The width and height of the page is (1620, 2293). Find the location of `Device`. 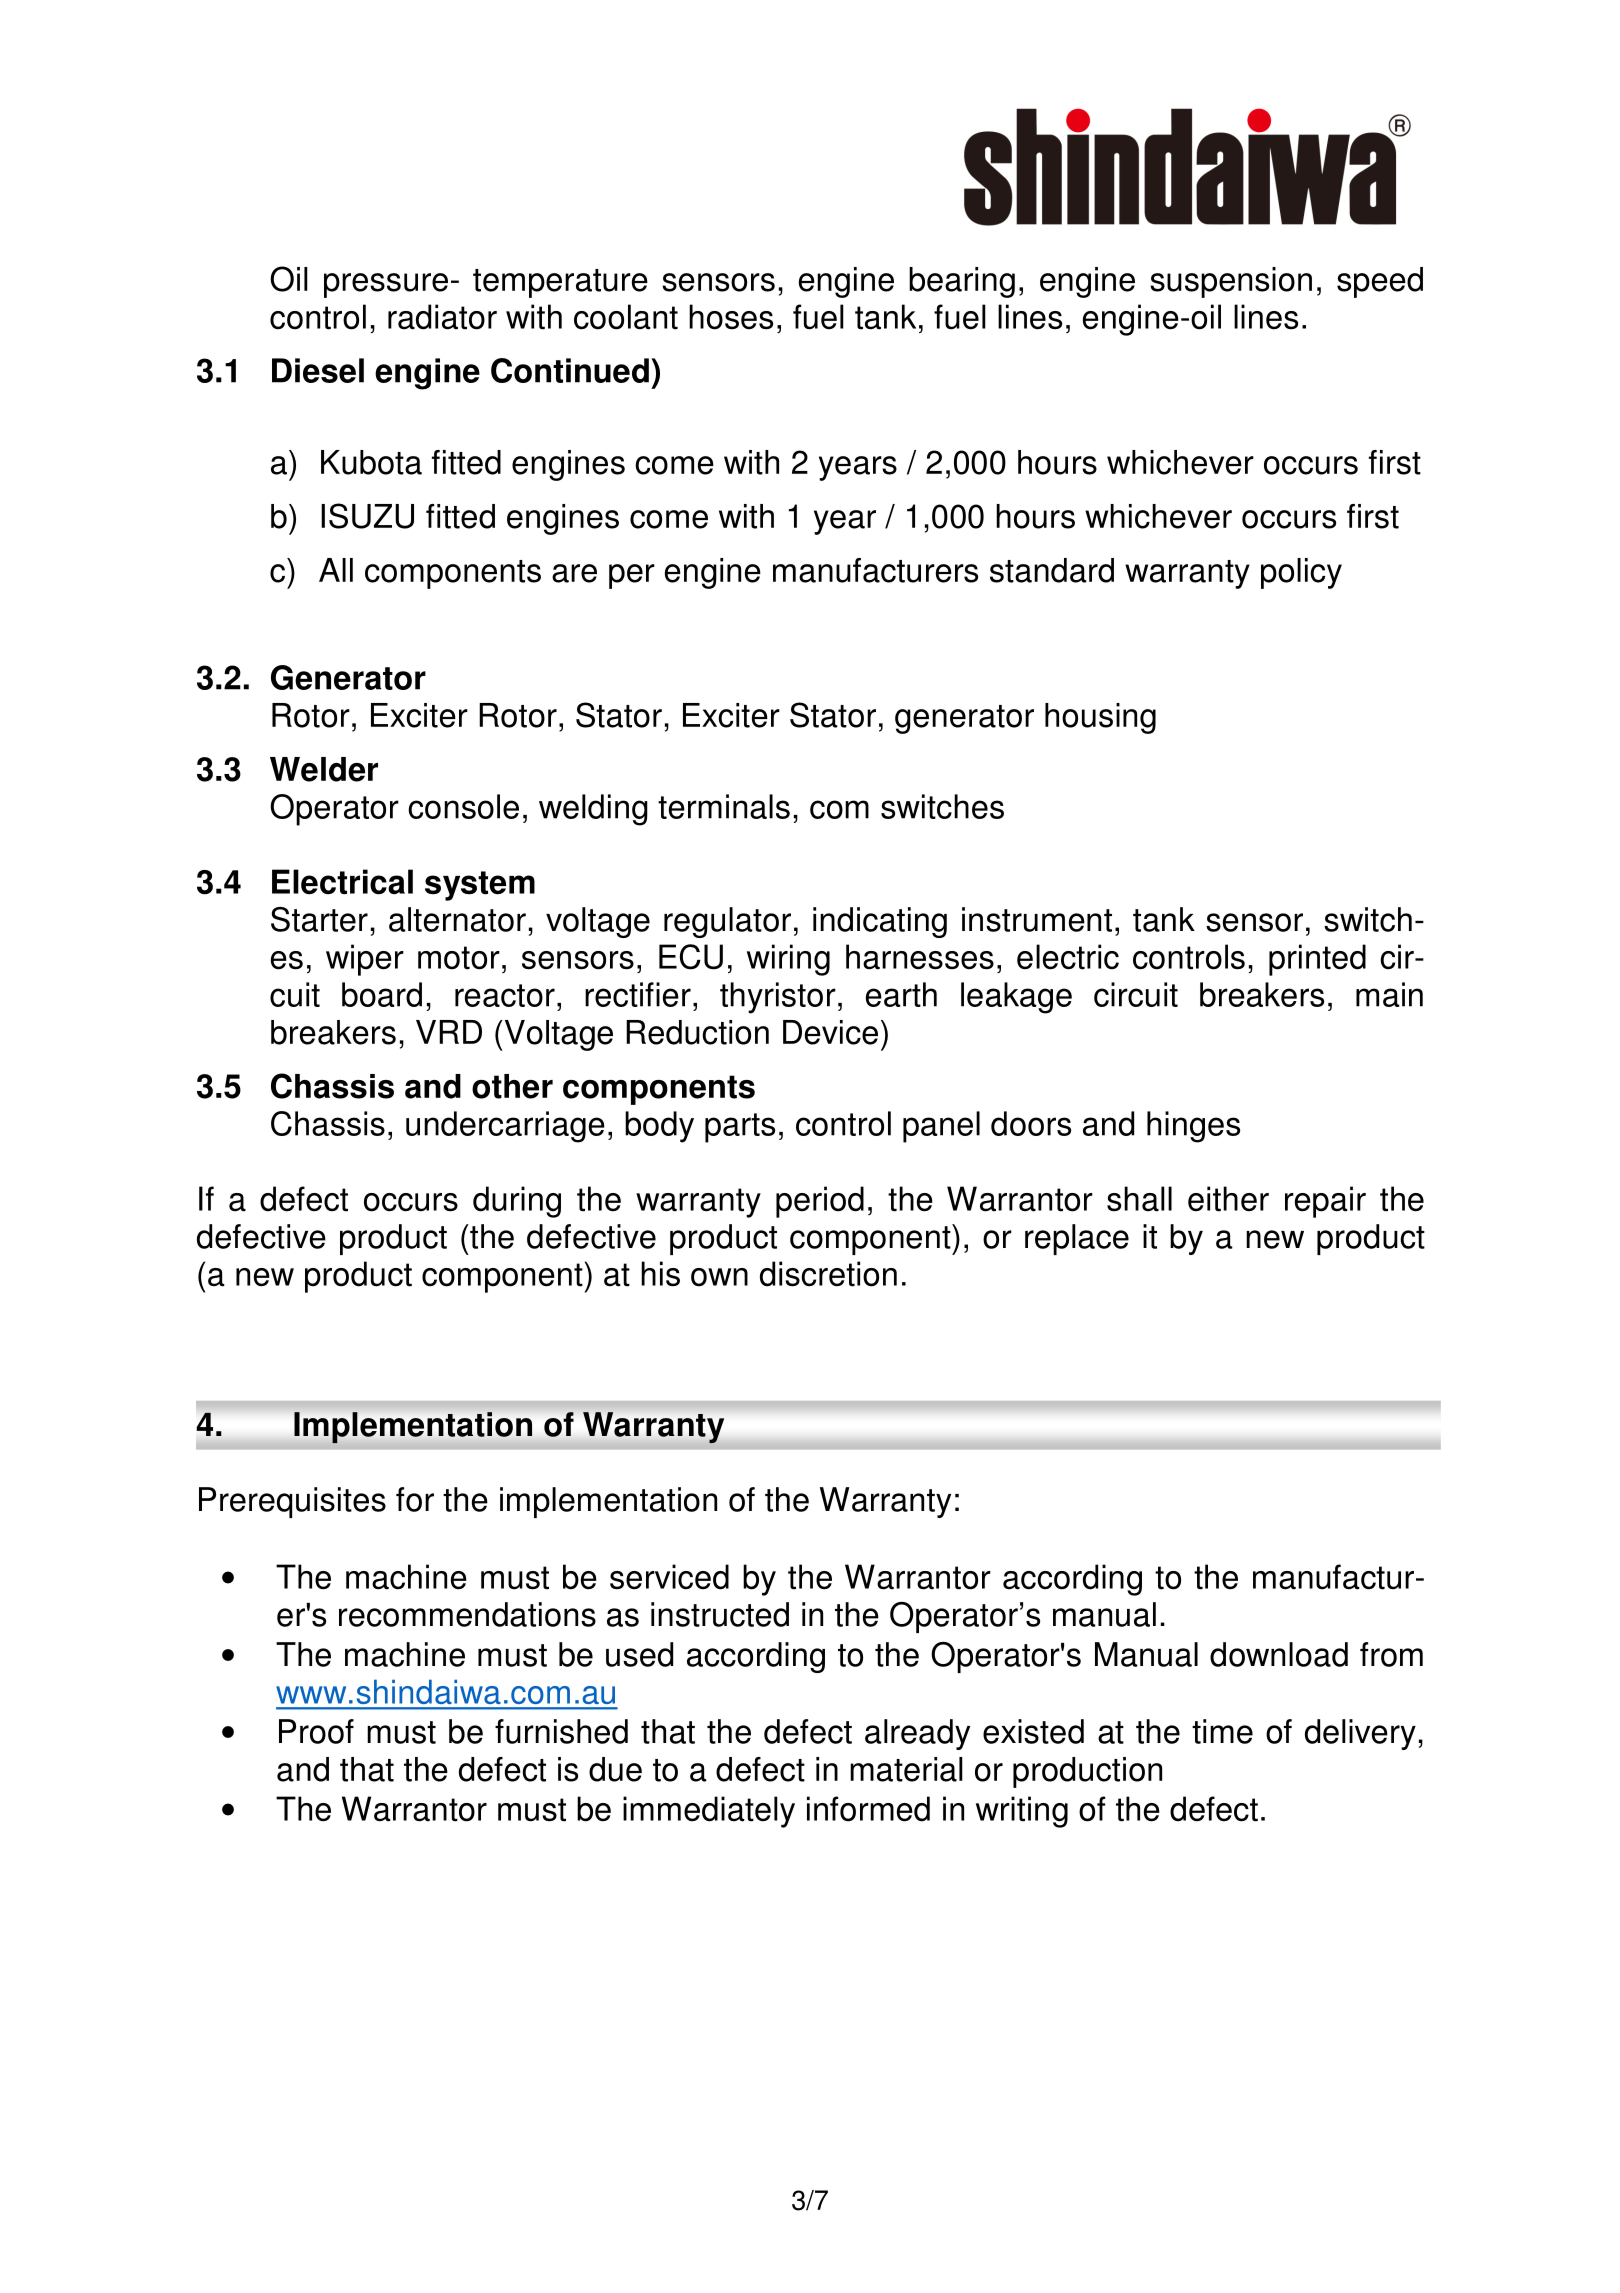

Device is located at coordinates (830, 1032).
